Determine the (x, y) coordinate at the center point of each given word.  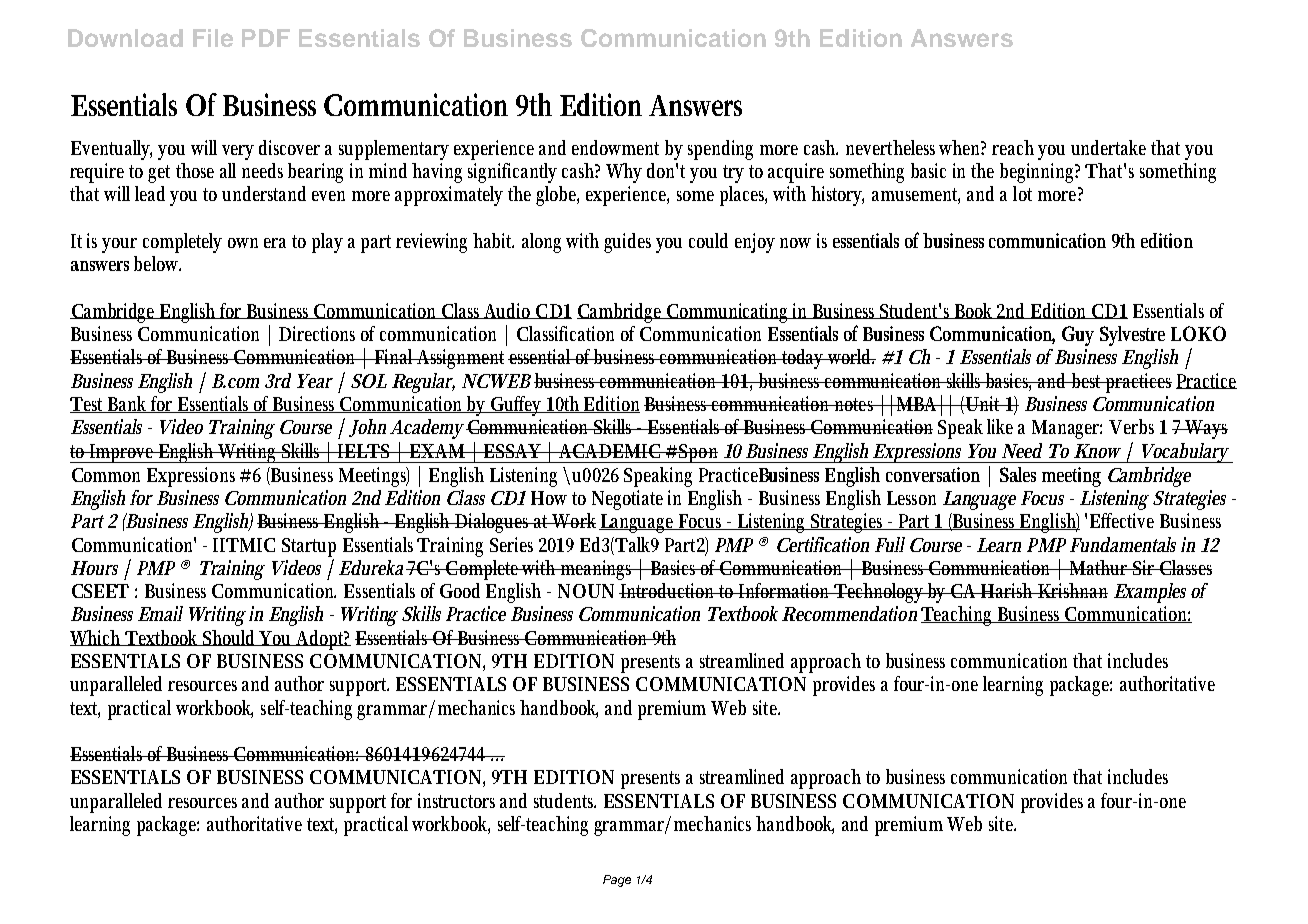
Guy (1078, 336)
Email (160, 613)
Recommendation (849, 613)
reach (1015, 147)
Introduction (668, 590)
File (213, 38)
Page (617, 881)
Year (315, 381)
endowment (615, 147)
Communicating (729, 313)
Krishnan (1072, 590)
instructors (456, 800)
